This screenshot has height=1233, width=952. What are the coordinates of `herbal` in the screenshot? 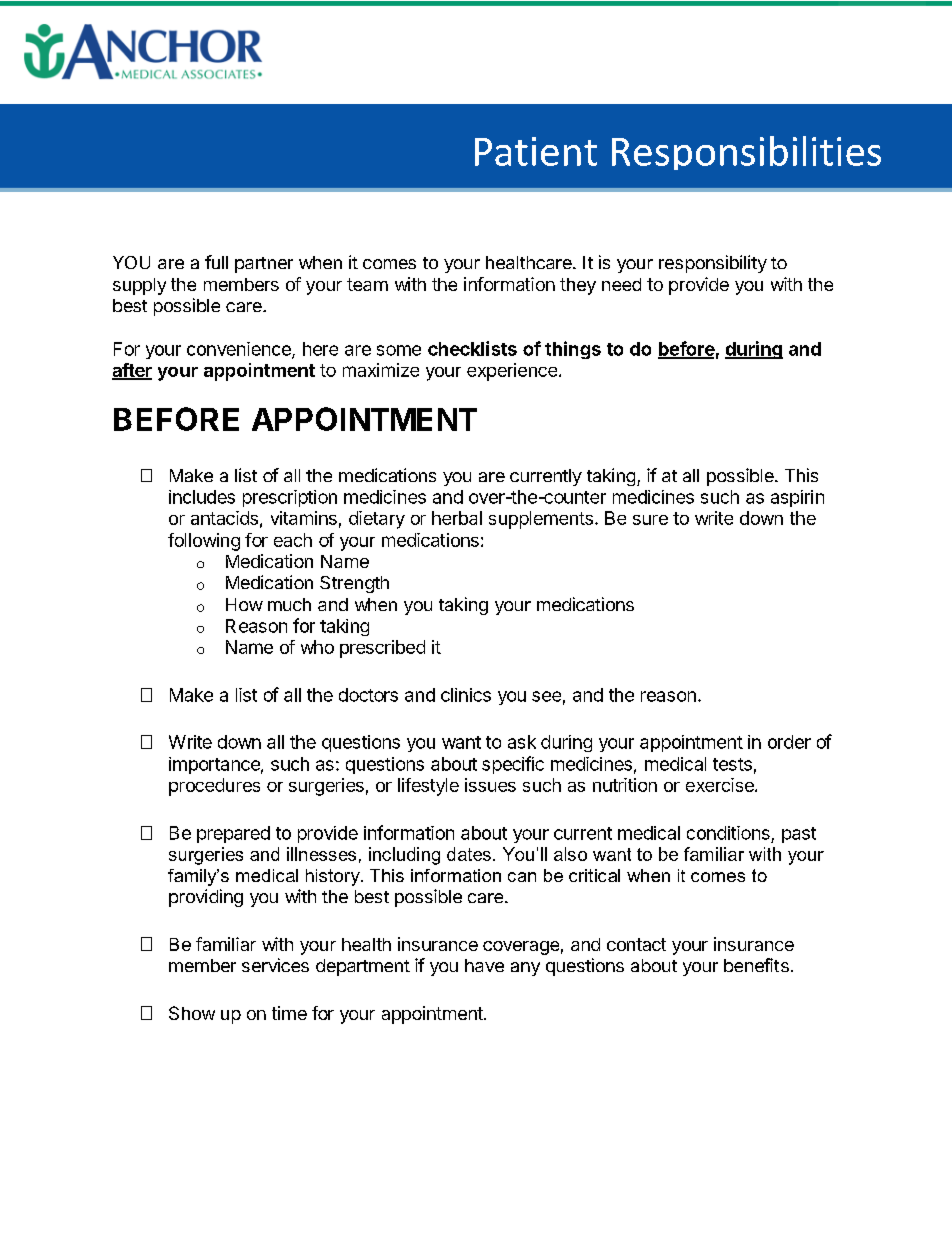 It's located at (457, 518).
